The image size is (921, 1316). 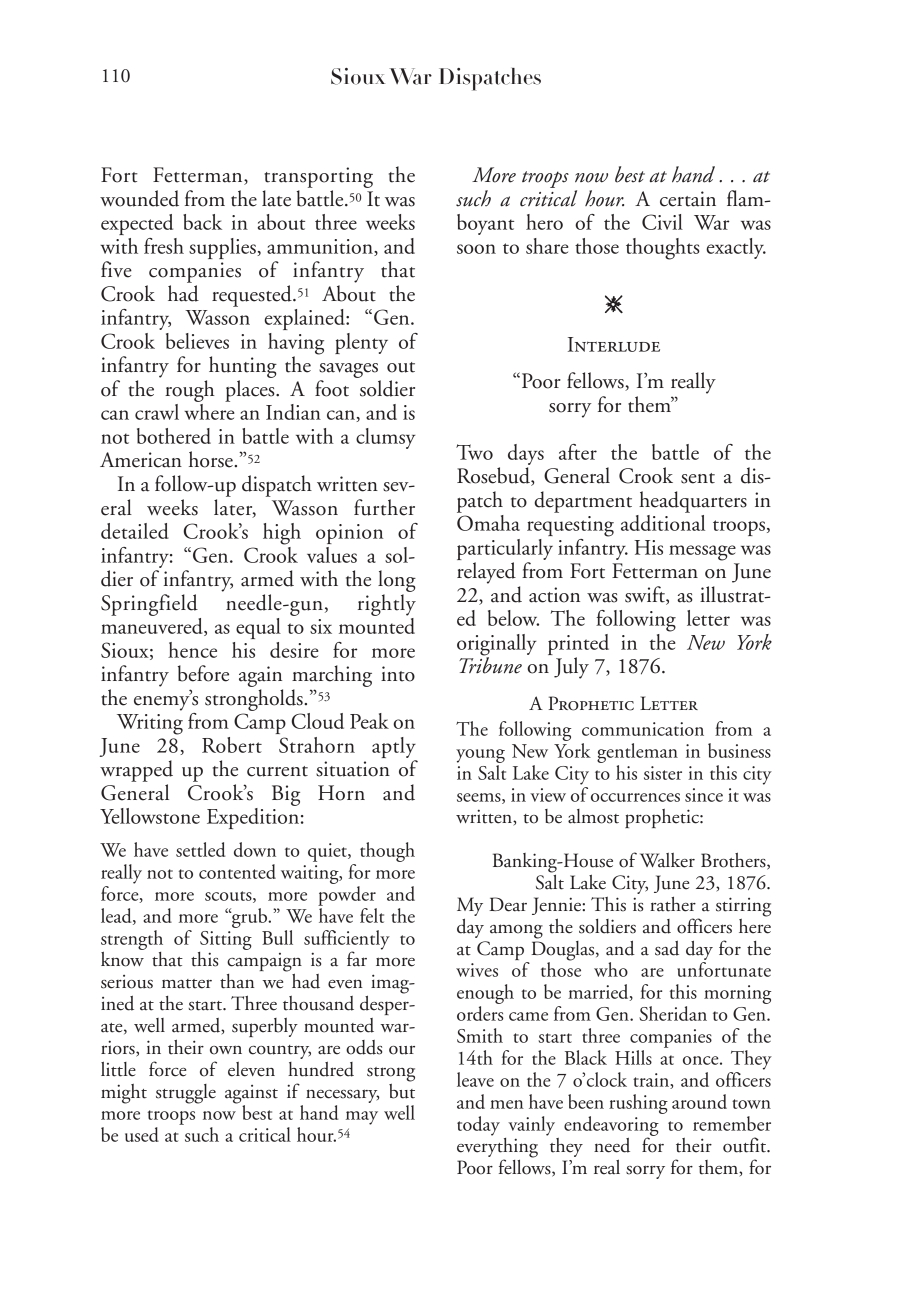 What do you see at coordinates (190, 391) in the image?
I see `rough` at bounding box center [190, 391].
